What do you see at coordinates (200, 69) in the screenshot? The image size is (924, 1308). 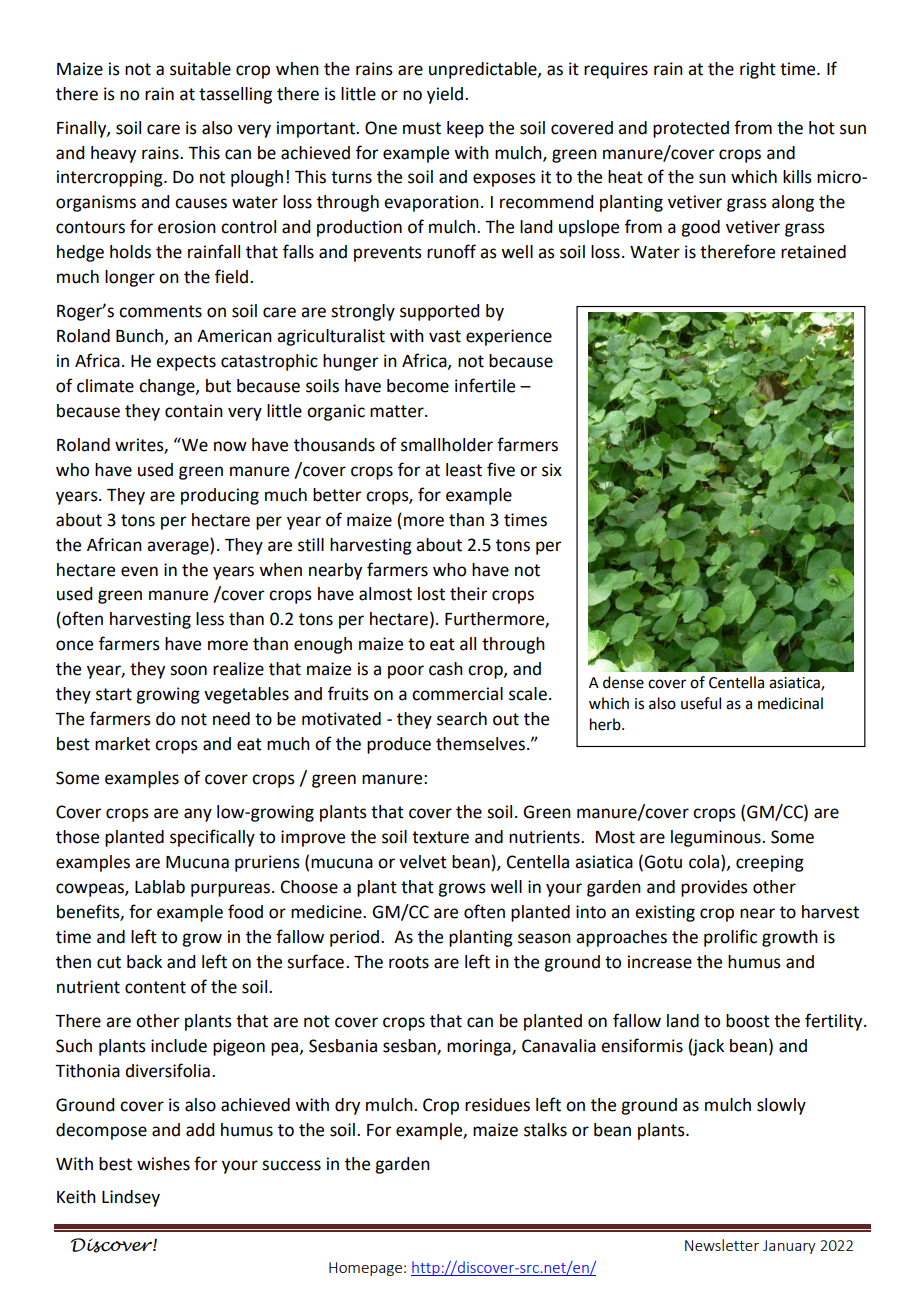 I see `suitable` at bounding box center [200, 69].
